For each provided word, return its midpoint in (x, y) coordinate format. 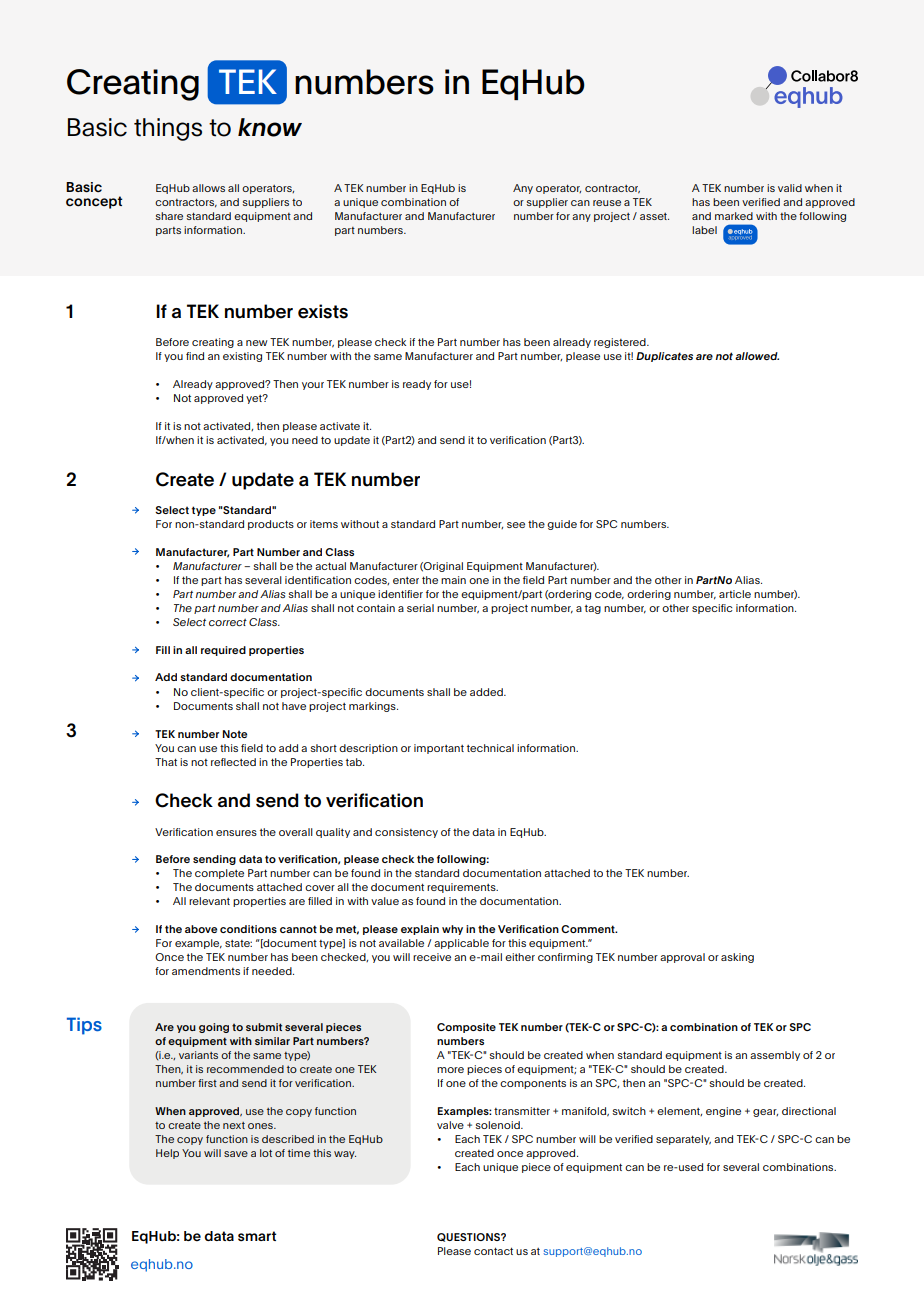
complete (219, 874)
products (271, 525)
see (516, 525)
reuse (607, 203)
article (735, 594)
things (168, 129)
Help (167, 1154)
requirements (462, 888)
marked (734, 216)
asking (737, 958)
